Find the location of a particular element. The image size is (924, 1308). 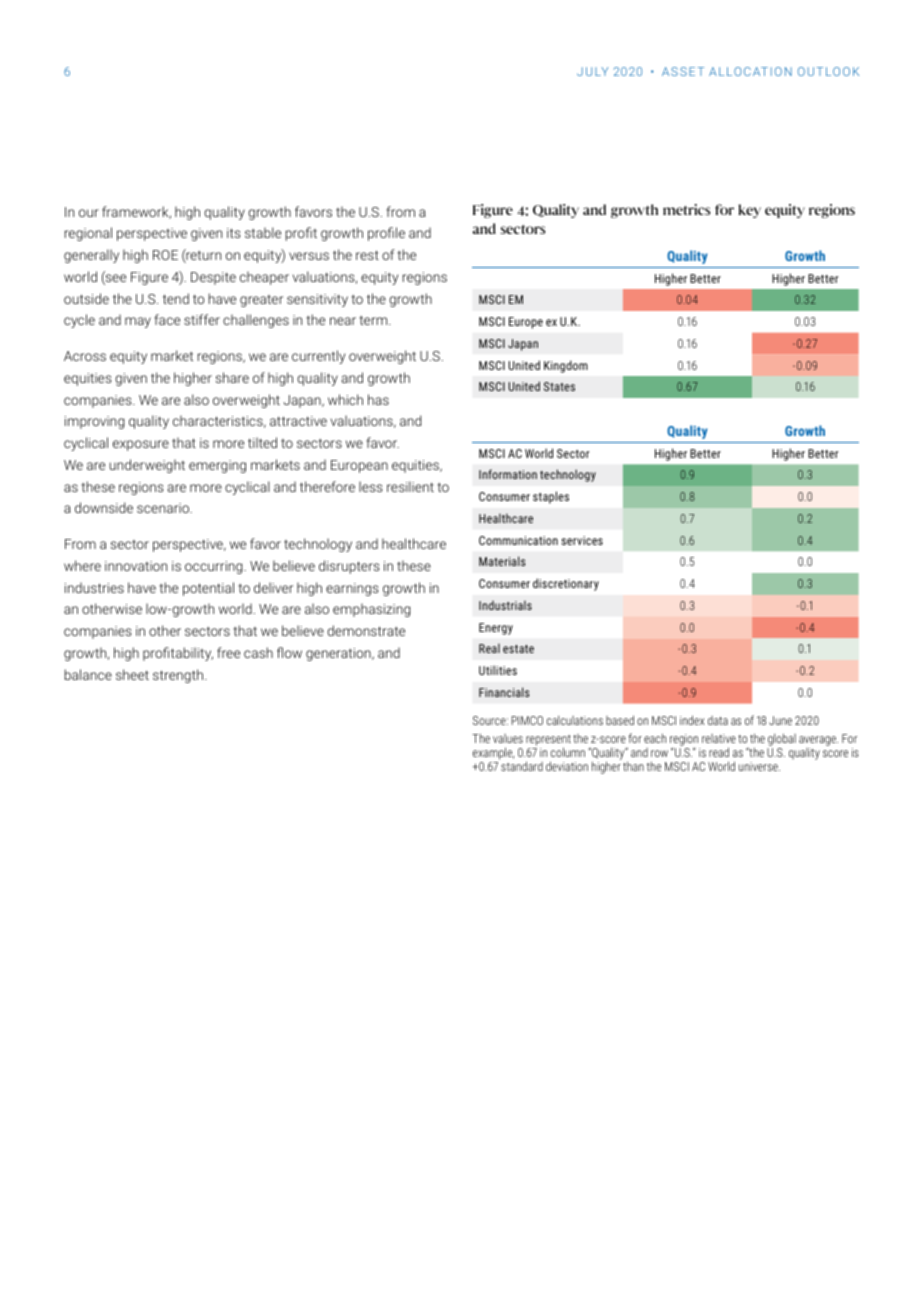

discretionary is located at coordinates (566, 584).
